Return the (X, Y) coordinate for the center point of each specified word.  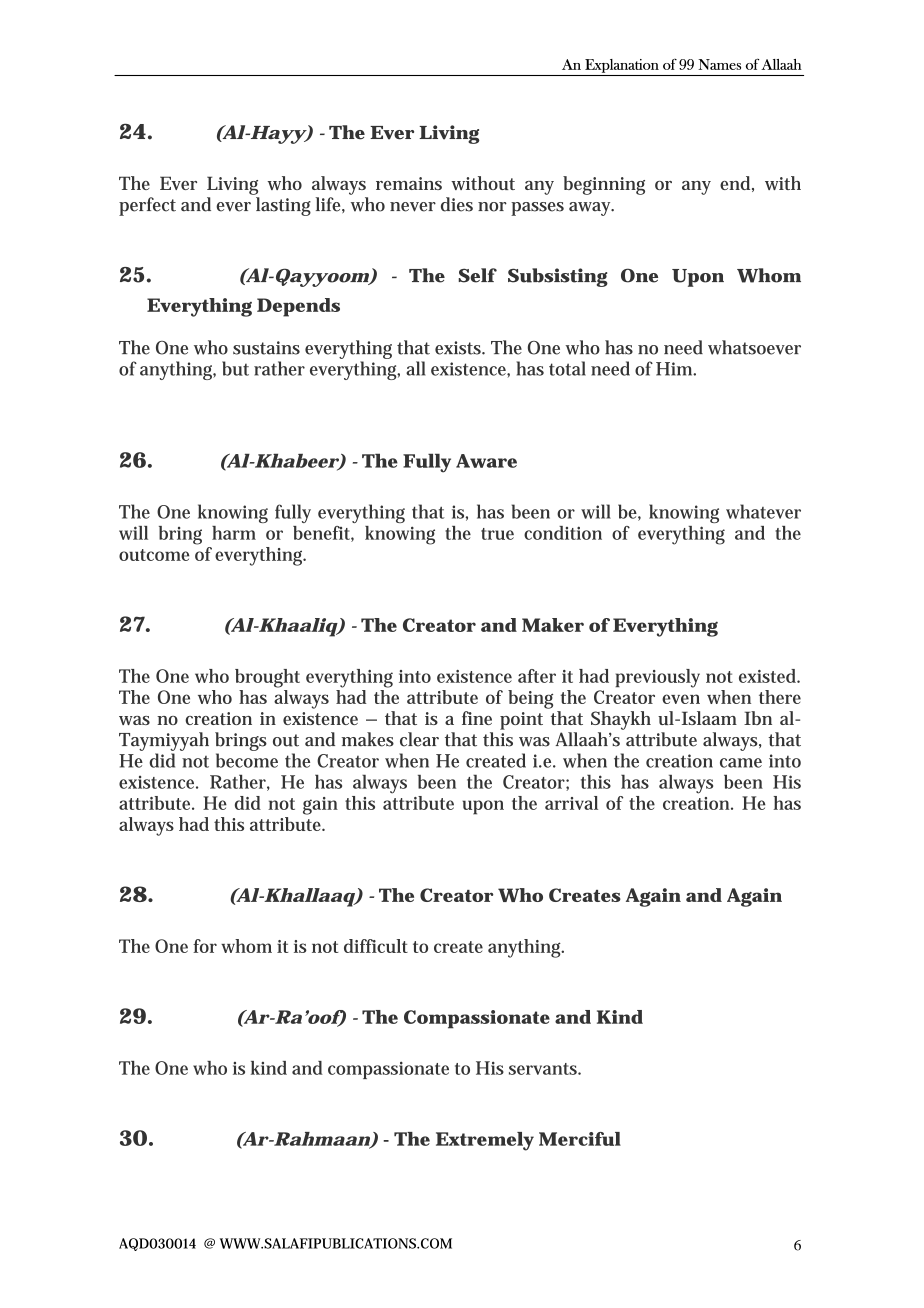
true (497, 534)
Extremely (485, 1141)
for (205, 946)
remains (409, 183)
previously (657, 678)
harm (234, 533)
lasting (283, 206)
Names (719, 64)
